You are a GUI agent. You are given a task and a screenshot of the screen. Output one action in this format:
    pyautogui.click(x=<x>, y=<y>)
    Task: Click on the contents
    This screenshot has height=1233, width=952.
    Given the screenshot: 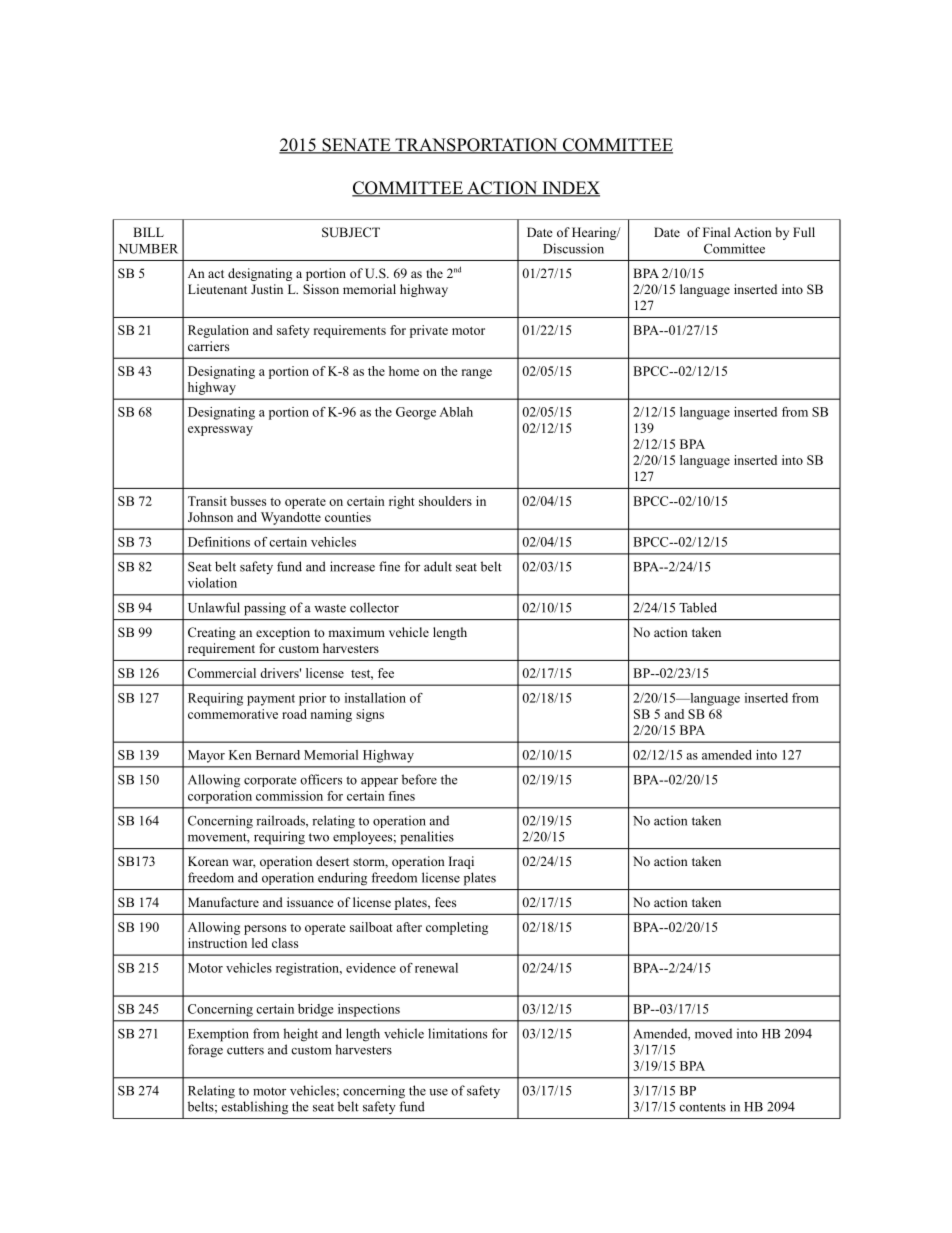 What is the action you would take?
    pyautogui.click(x=702, y=1107)
